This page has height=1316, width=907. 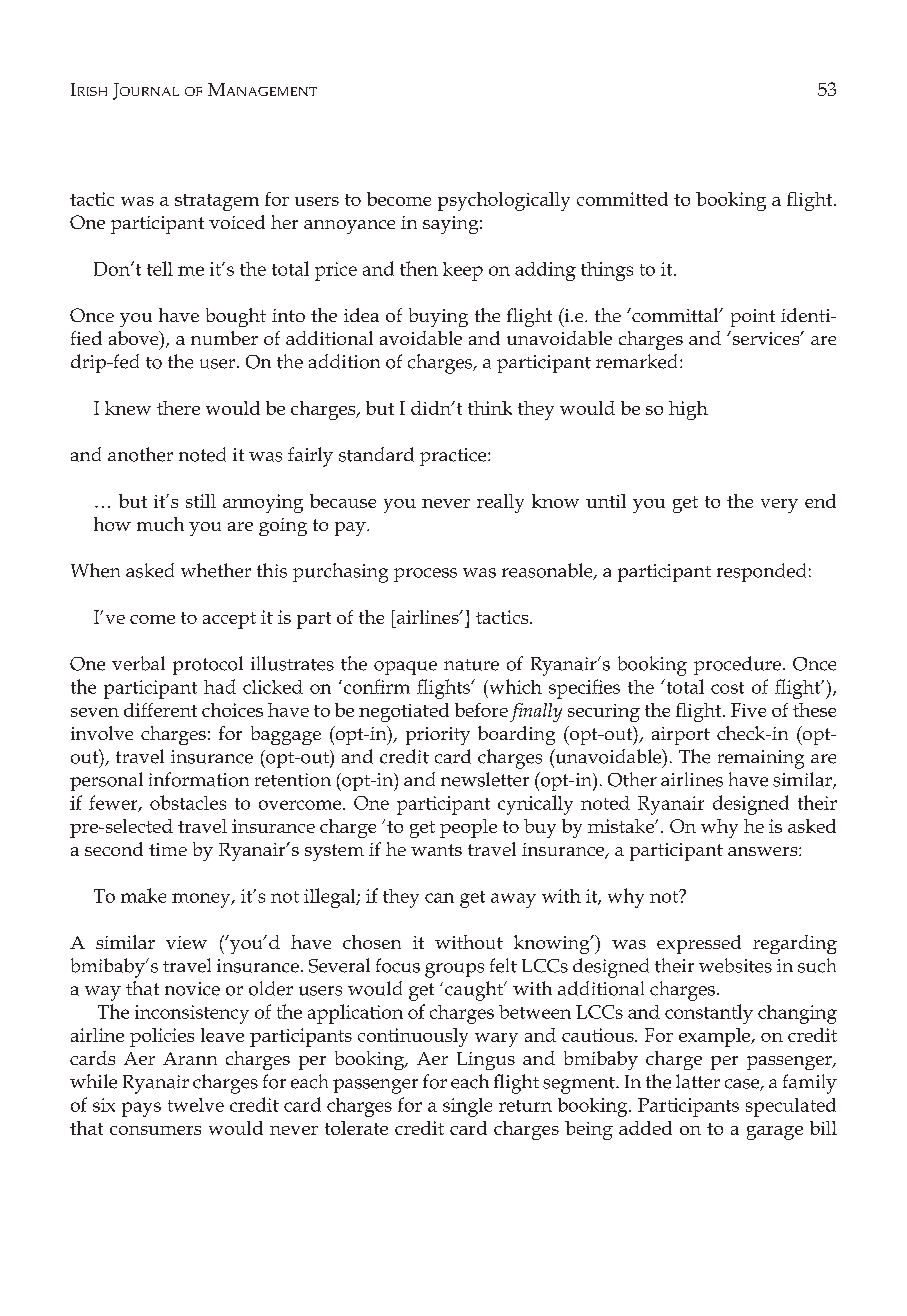 What do you see at coordinates (468, 828) in the page?
I see `people` at bounding box center [468, 828].
